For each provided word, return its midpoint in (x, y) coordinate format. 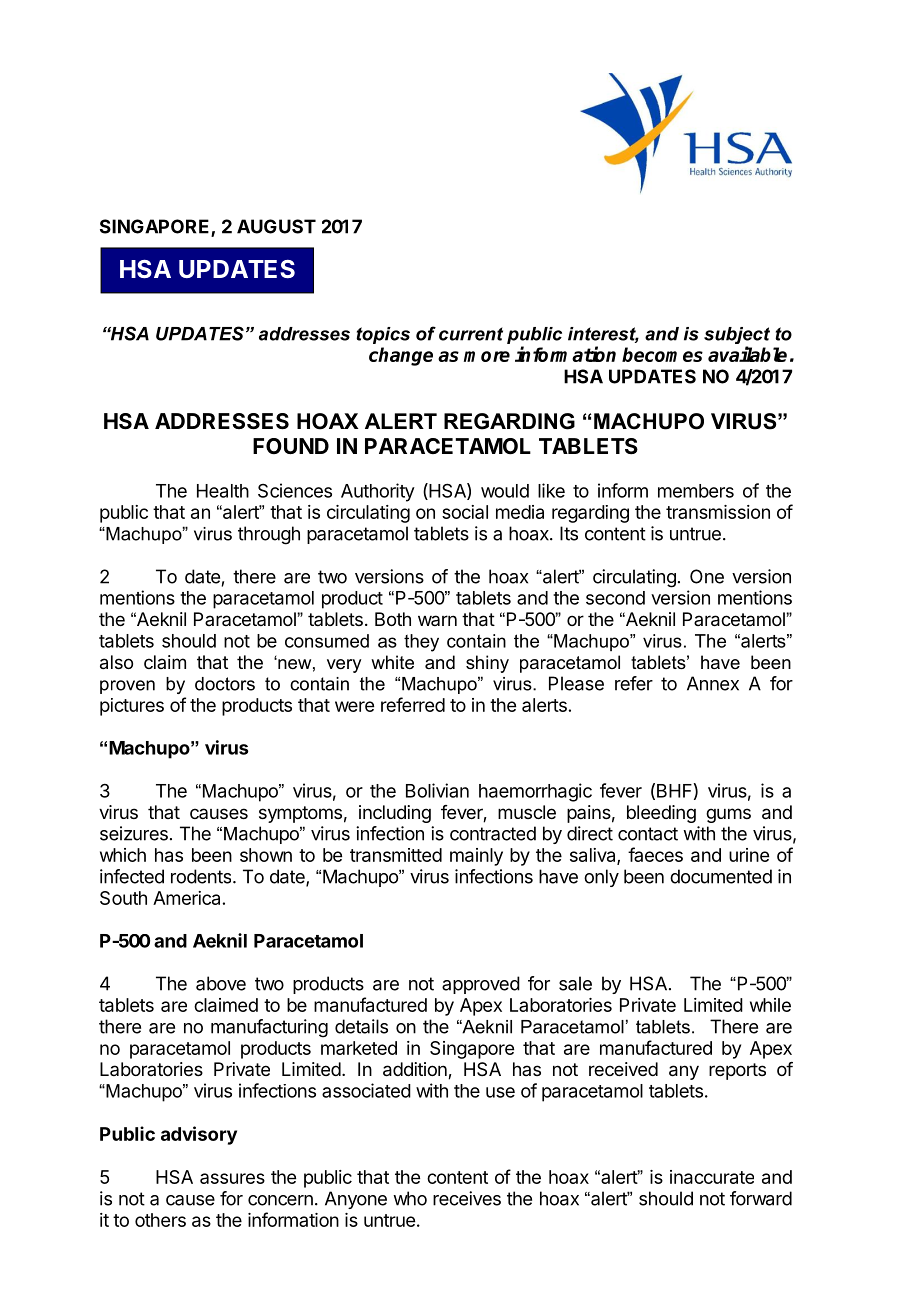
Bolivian (437, 790)
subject (737, 337)
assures (232, 1178)
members (696, 491)
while (770, 1005)
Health (223, 491)
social (465, 512)
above (221, 983)
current (471, 334)
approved (481, 985)
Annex (713, 683)
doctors (225, 684)
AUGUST (276, 226)
